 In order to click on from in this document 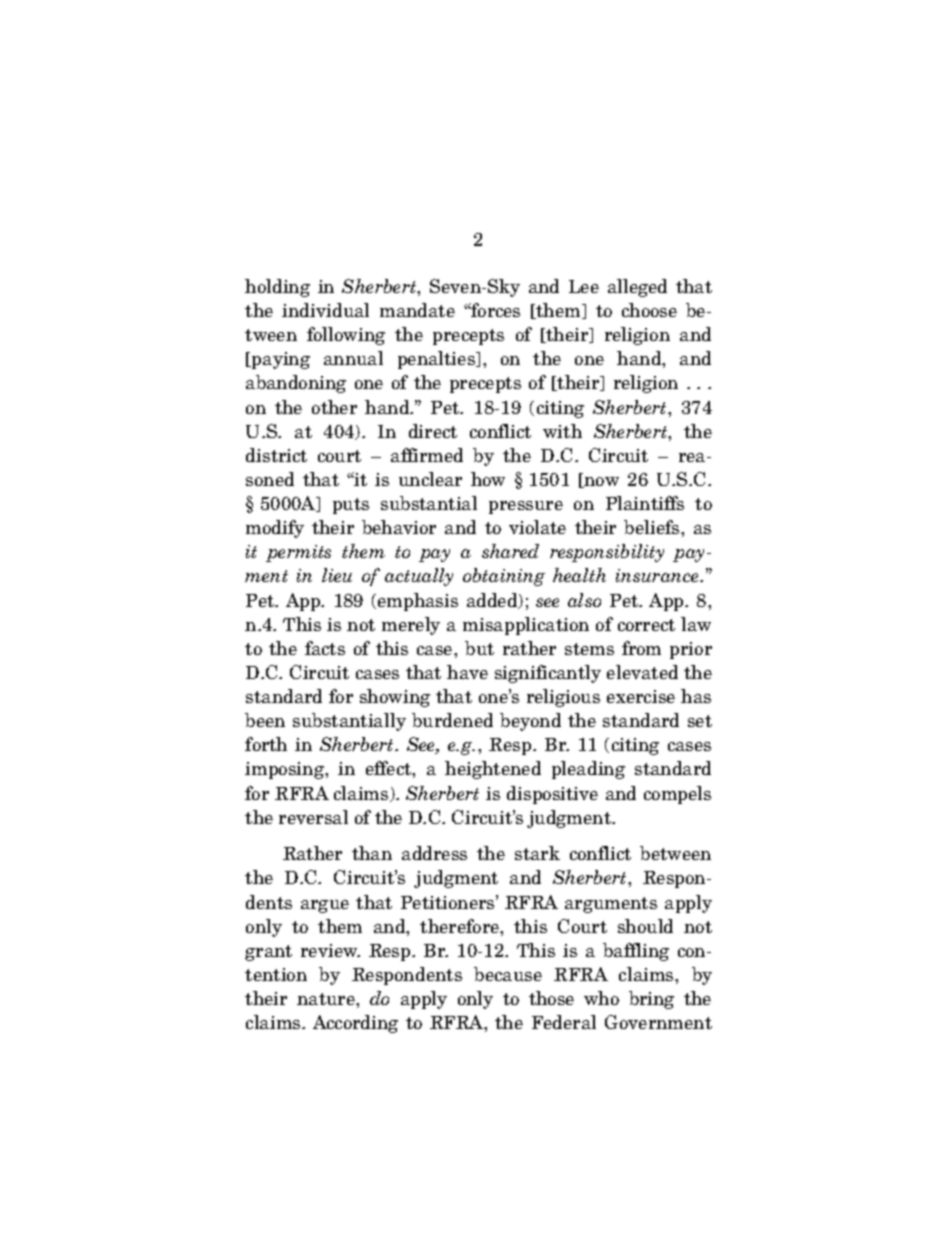, I will do `click(641, 648)`.
